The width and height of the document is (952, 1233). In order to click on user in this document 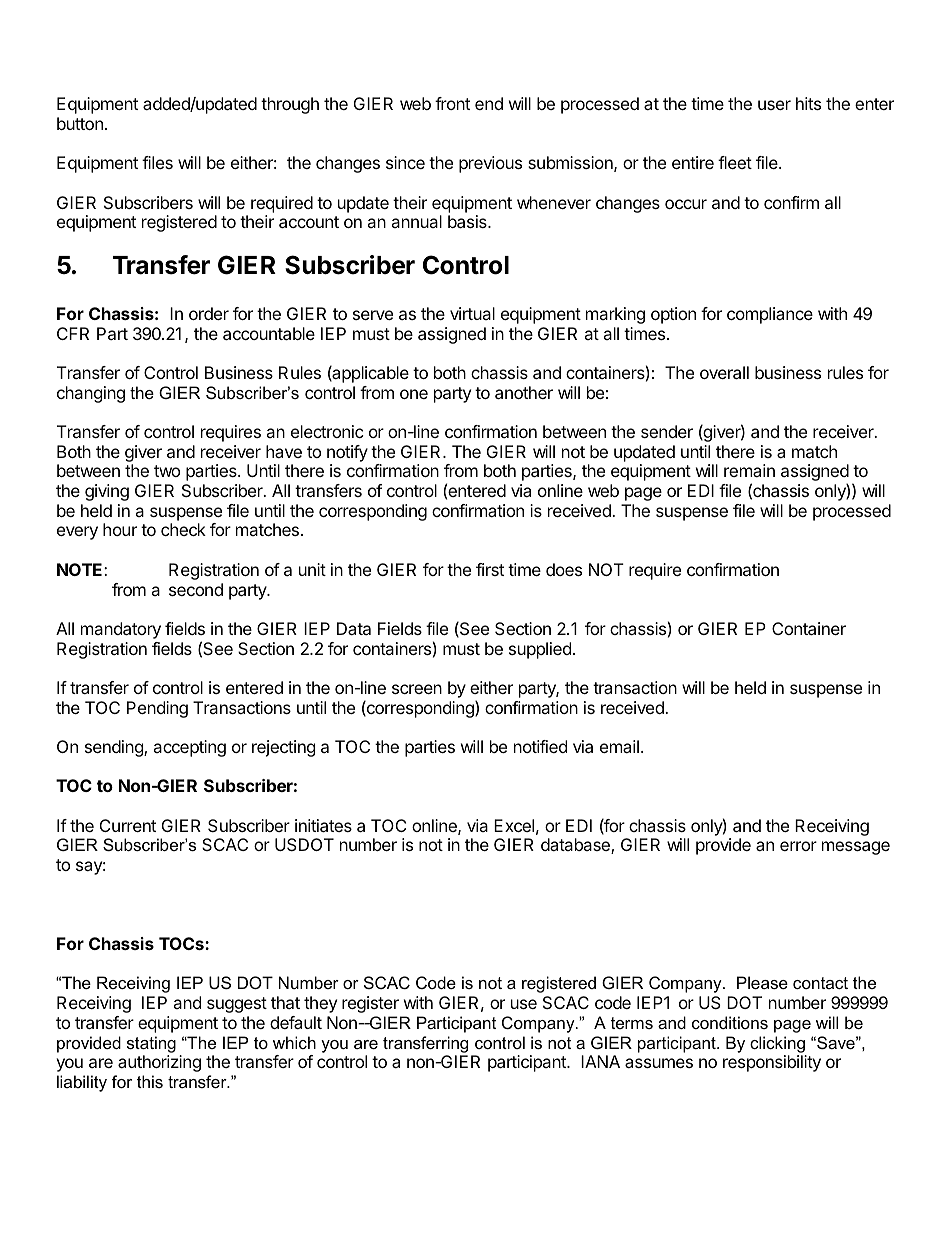, I will do `click(774, 105)`.
